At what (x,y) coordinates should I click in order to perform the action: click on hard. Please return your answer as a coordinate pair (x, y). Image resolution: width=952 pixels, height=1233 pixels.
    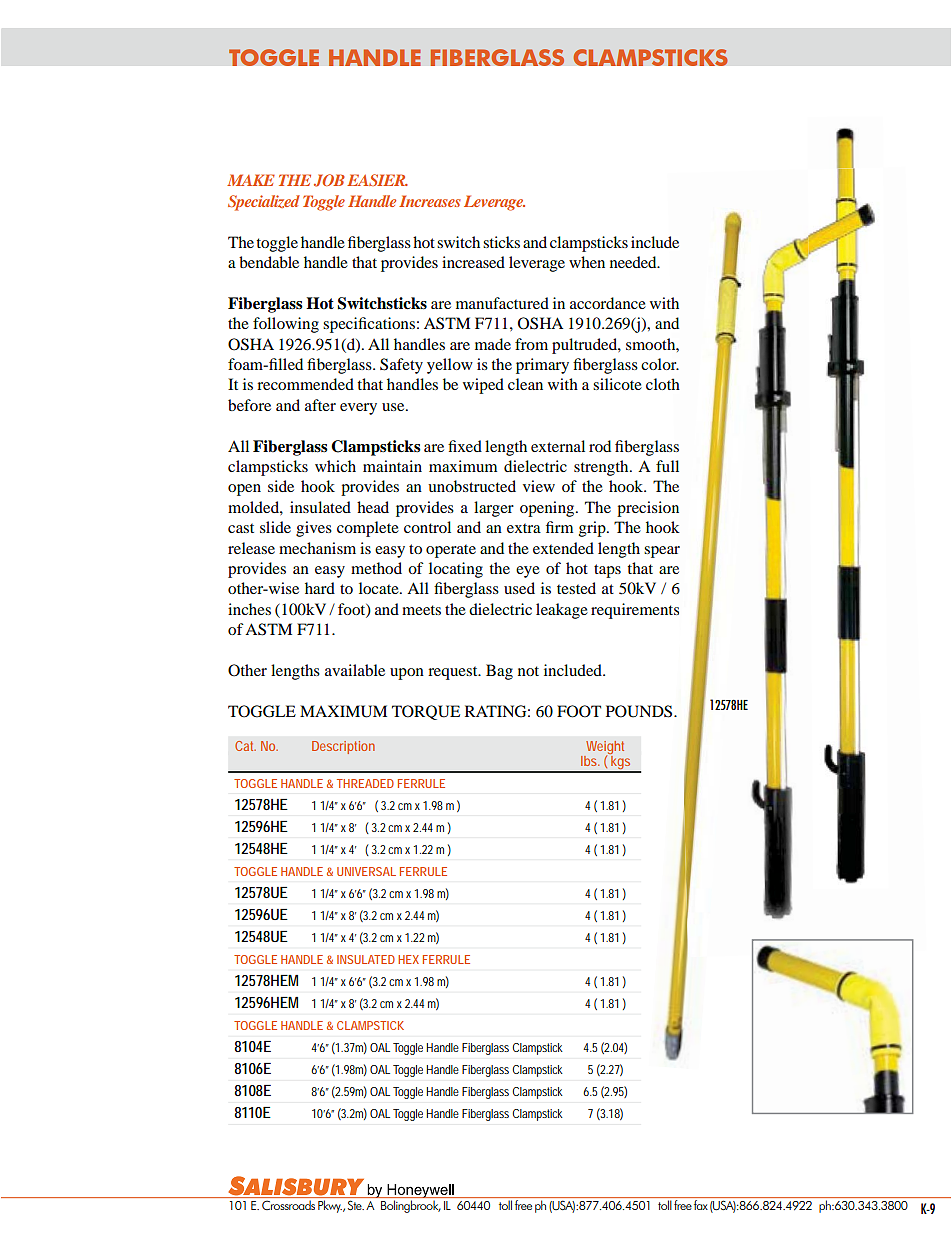
    Looking at the image, I should click on (320, 588).
